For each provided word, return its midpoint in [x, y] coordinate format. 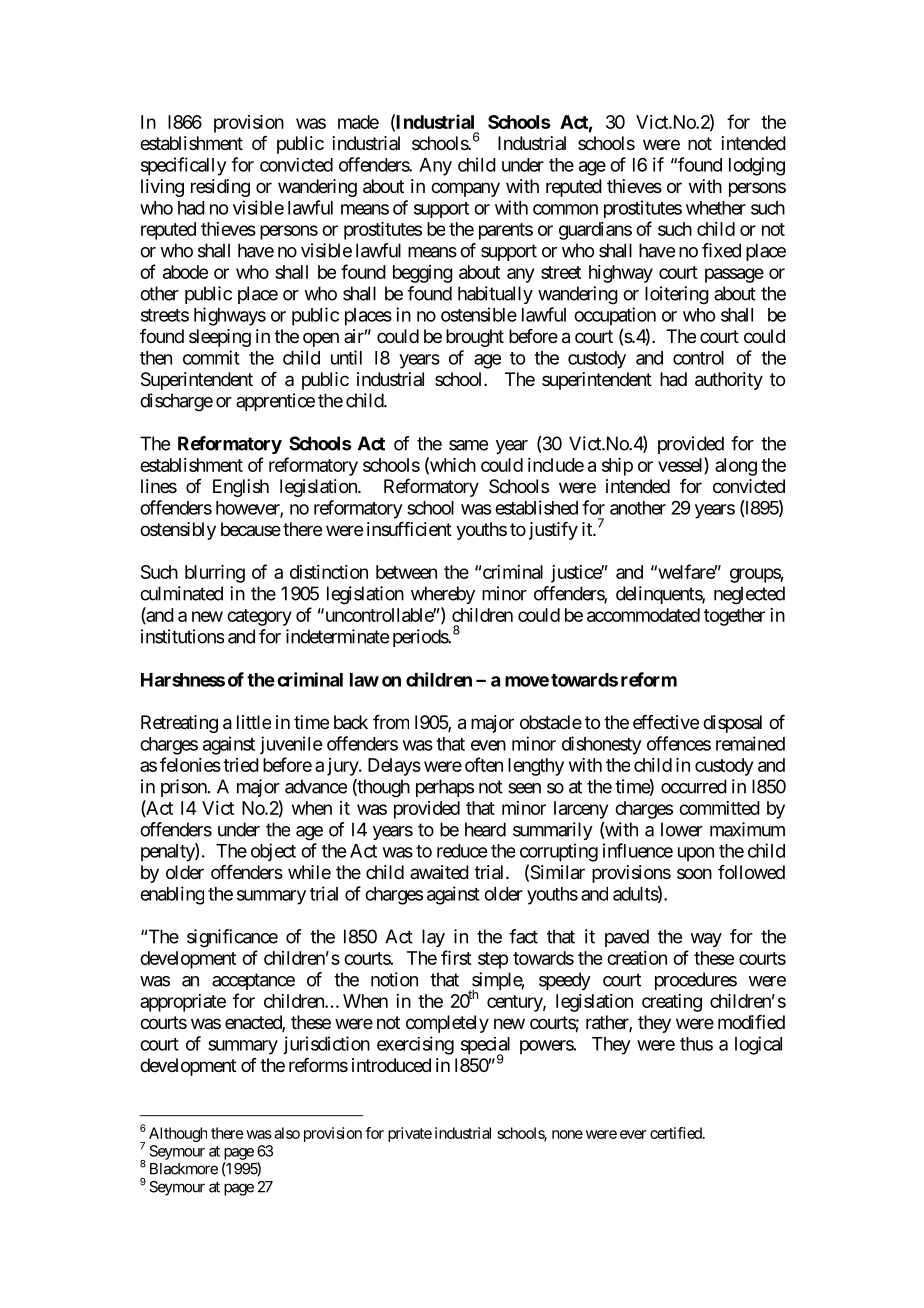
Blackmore [184, 1169]
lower [682, 829]
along [736, 467]
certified [677, 1133]
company [465, 189]
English [241, 488]
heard [485, 829]
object [273, 852]
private [410, 1134]
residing [220, 188]
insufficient [409, 529]
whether [716, 208]
